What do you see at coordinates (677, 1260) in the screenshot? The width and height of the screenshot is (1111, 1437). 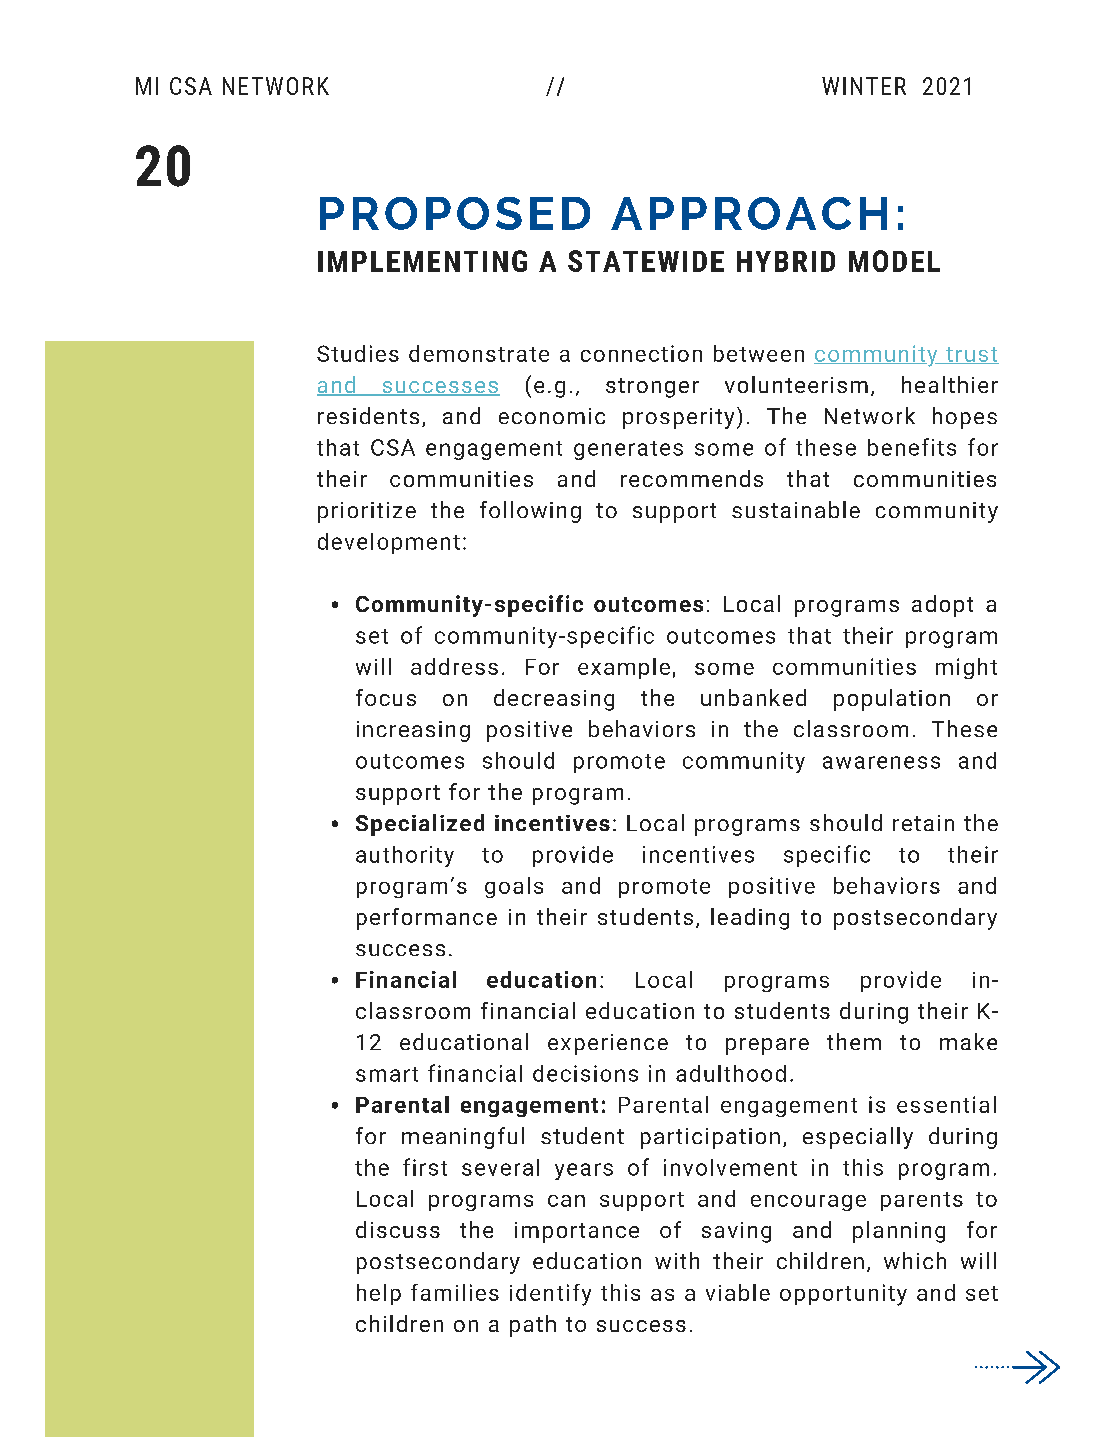 I see `with` at bounding box center [677, 1260].
